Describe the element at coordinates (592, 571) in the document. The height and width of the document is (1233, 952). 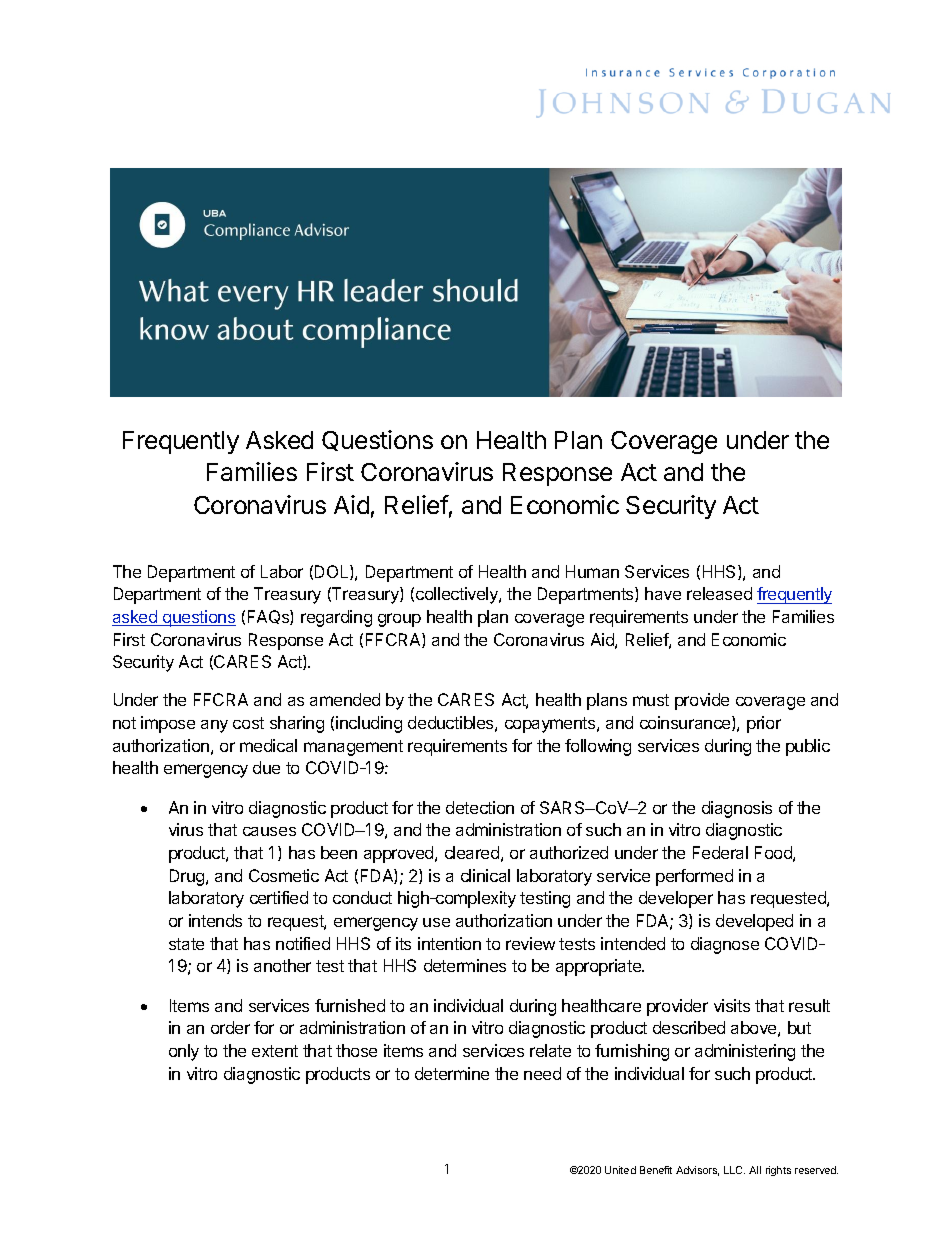
I see `Human` at that location.
